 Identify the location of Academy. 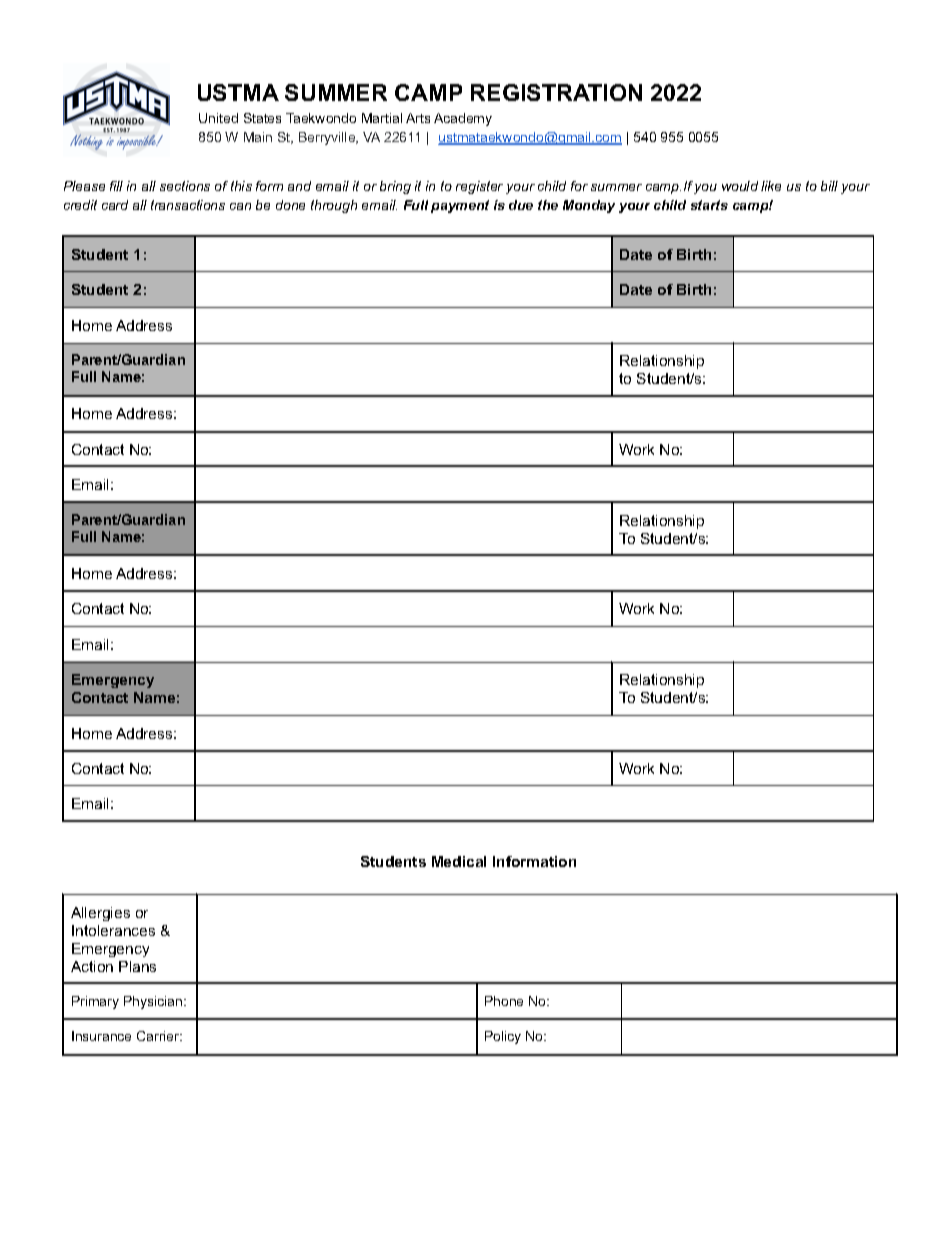
(463, 119).
